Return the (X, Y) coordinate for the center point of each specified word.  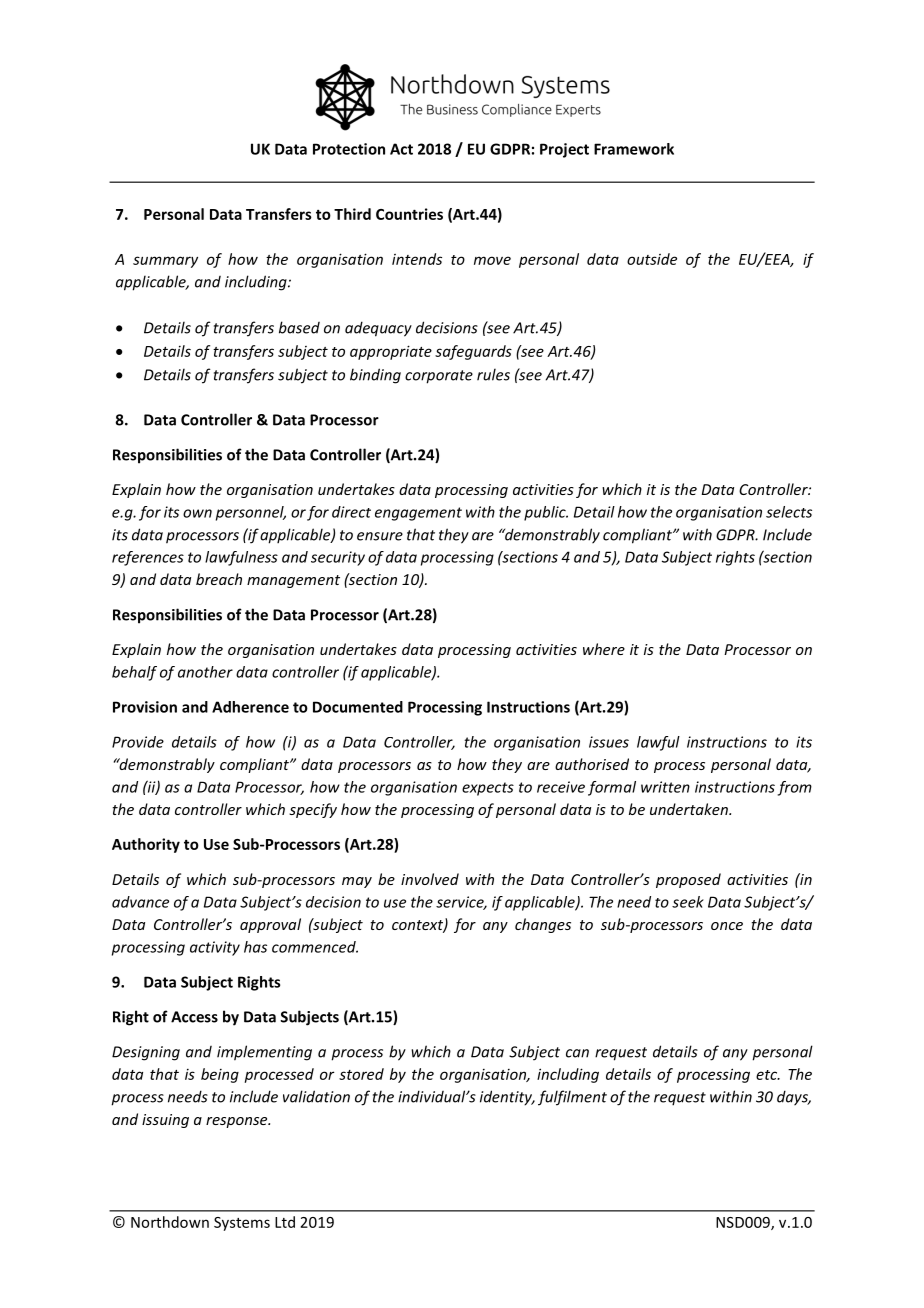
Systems (242, 1224)
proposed (688, 880)
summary (165, 262)
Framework (634, 149)
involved (430, 879)
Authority (146, 845)
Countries (409, 214)
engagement (418, 514)
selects (789, 512)
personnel (251, 513)
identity (507, 1098)
